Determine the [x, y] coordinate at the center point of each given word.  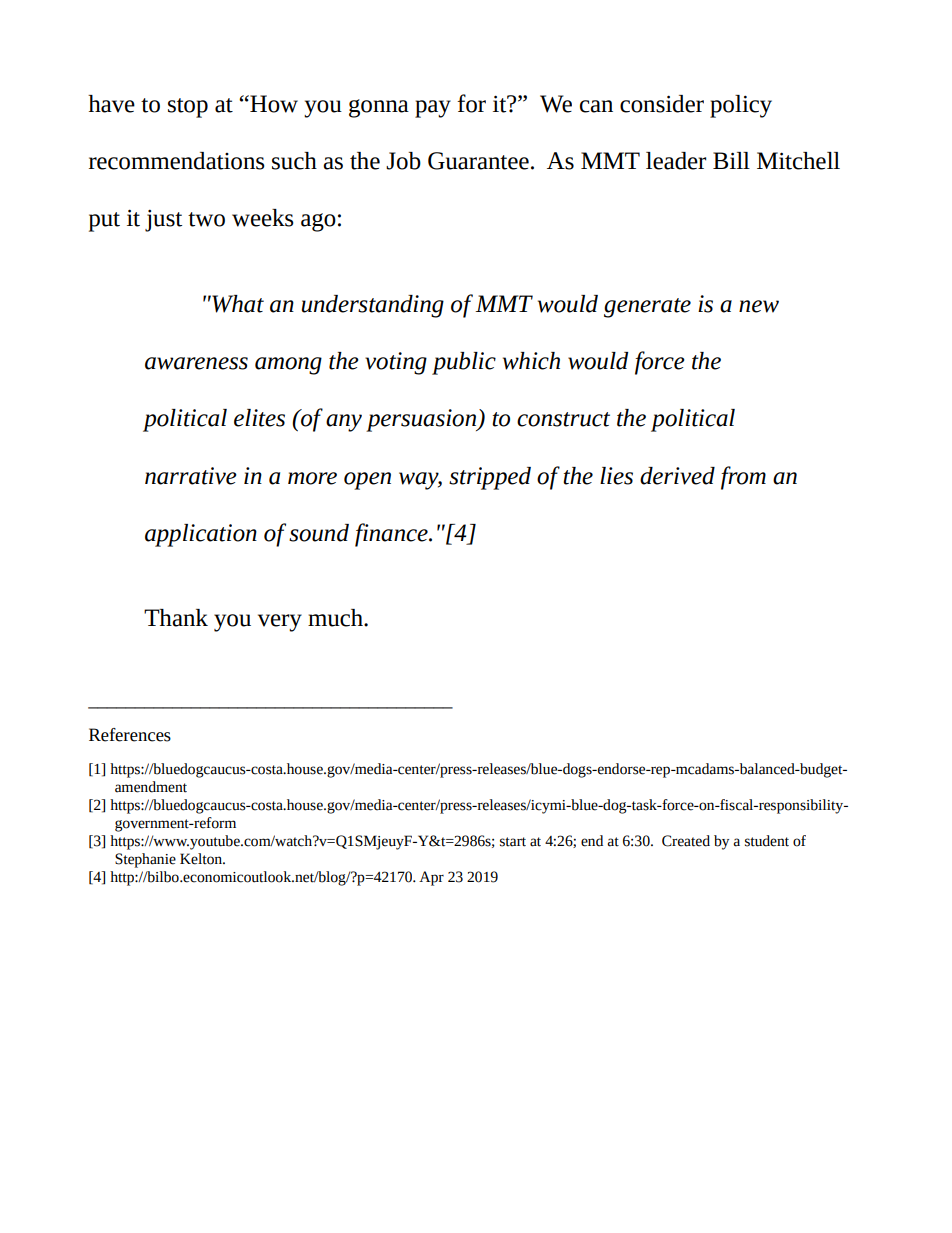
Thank [176, 618]
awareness [196, 363]
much [336, 618]
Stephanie [145, 860]
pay [433, 109]
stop [188, 108]
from [743, 478]
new [759, 306]
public [464, 363]
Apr [431, 878]
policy [741, 106]
